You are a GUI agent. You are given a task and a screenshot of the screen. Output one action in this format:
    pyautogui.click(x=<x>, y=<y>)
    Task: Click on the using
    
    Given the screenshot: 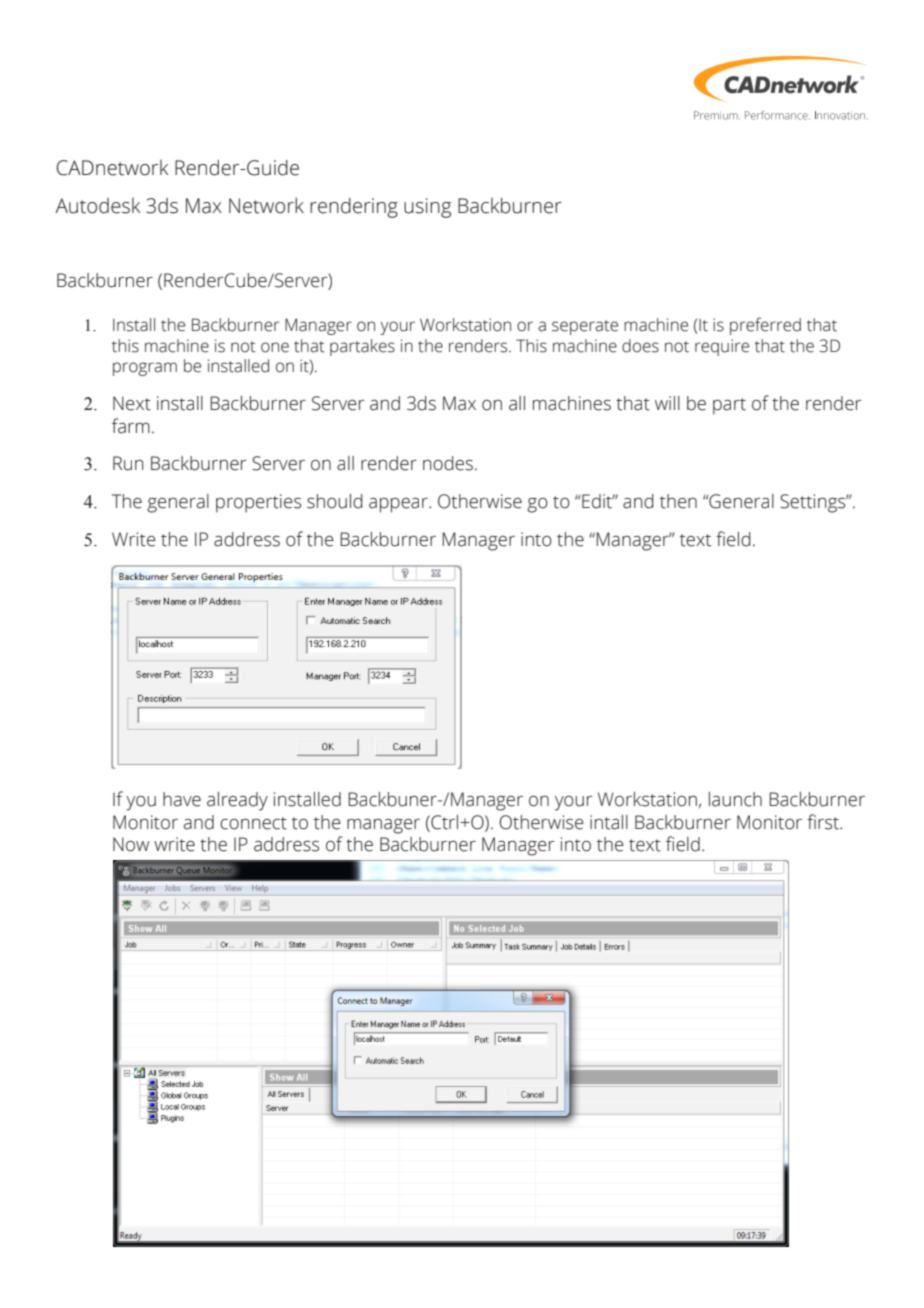 What is the action you would take?
    pyautogui.click(x=427, y=208)
